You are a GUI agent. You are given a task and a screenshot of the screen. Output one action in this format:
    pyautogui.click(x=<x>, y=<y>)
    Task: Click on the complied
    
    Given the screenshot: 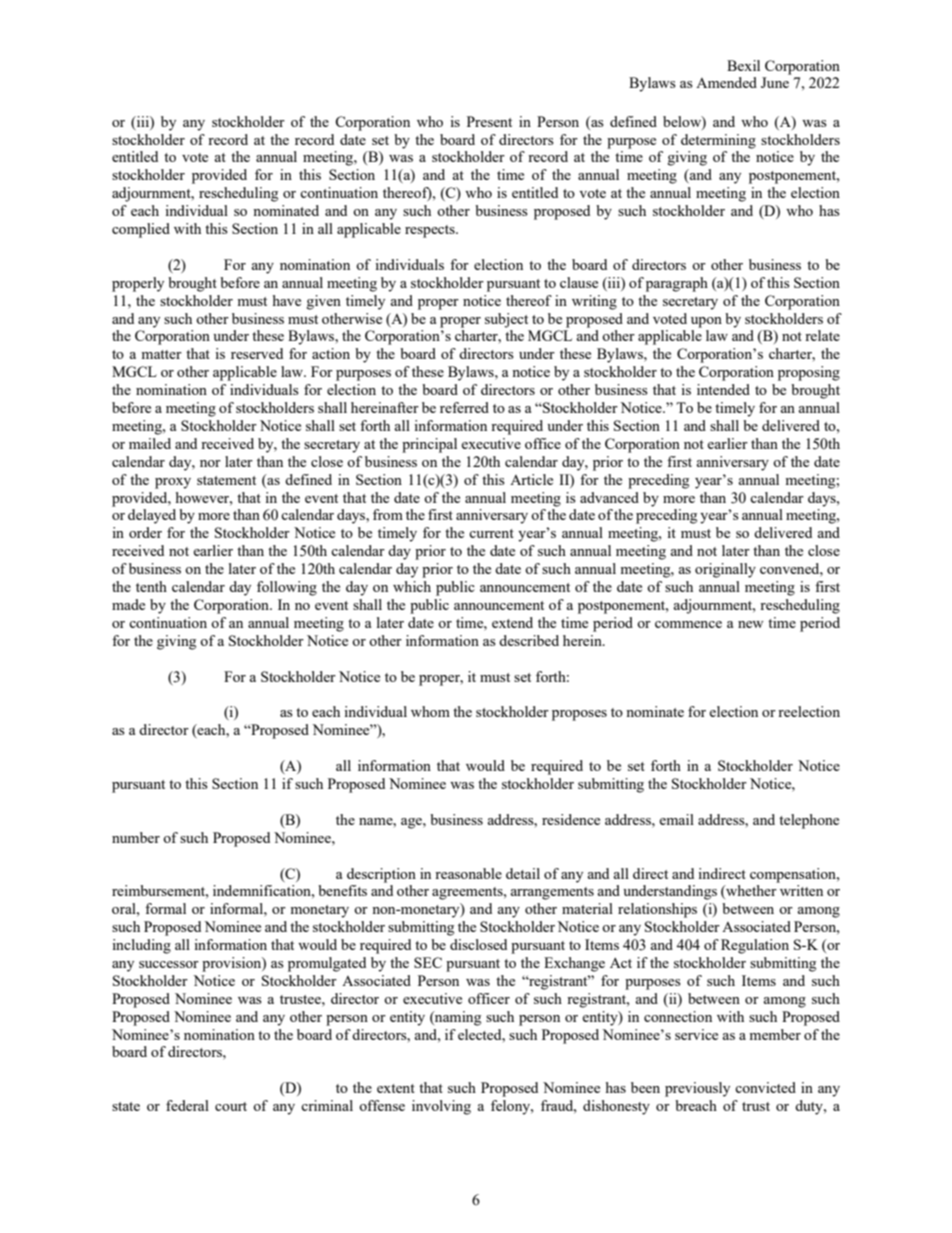 What is the action you would take?
    pyautogui.click(x=141, y=230)
